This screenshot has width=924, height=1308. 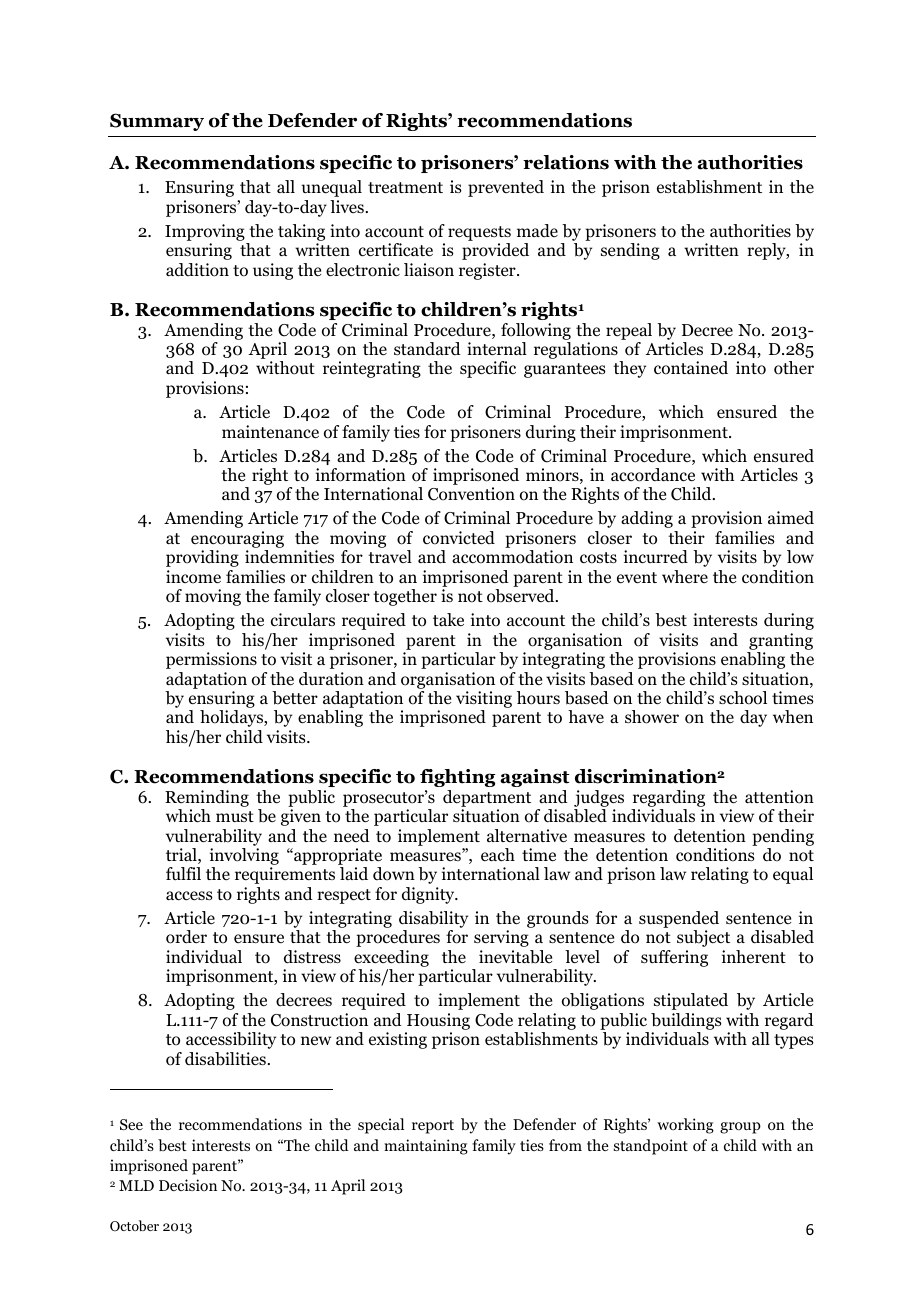 What do you see at coordinates (426, 1147) in the screenshot?
I see `maintaining` at bounding box center [426, 1147].
